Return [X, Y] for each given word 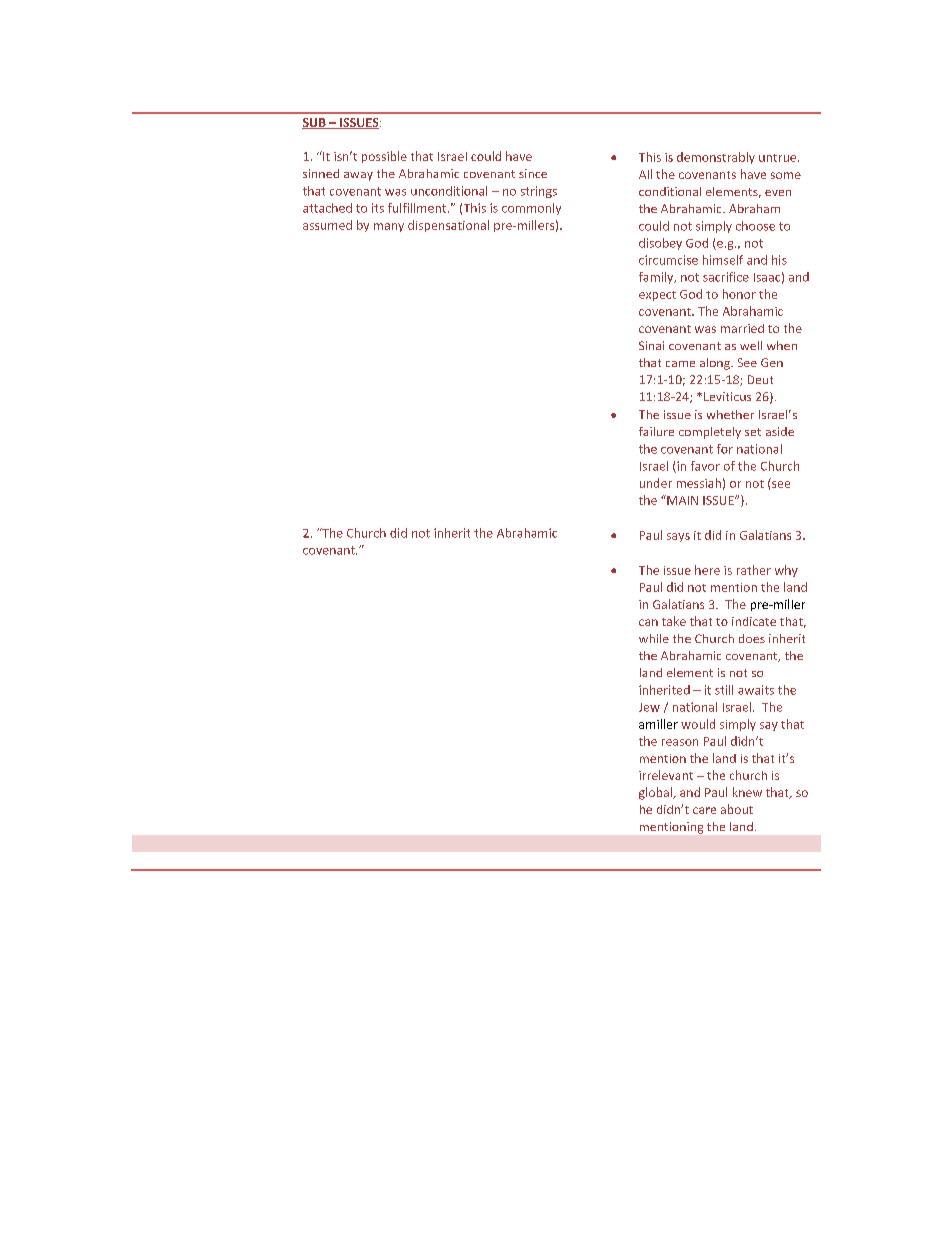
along [716, 364]
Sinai [651, 345]
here [707, 570]
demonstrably [716, 158]
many [389, 227]
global [656, 793]
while [654, 638]
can [648, 622]
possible [384, 157]
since [533, 173]
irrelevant [666, 775]
